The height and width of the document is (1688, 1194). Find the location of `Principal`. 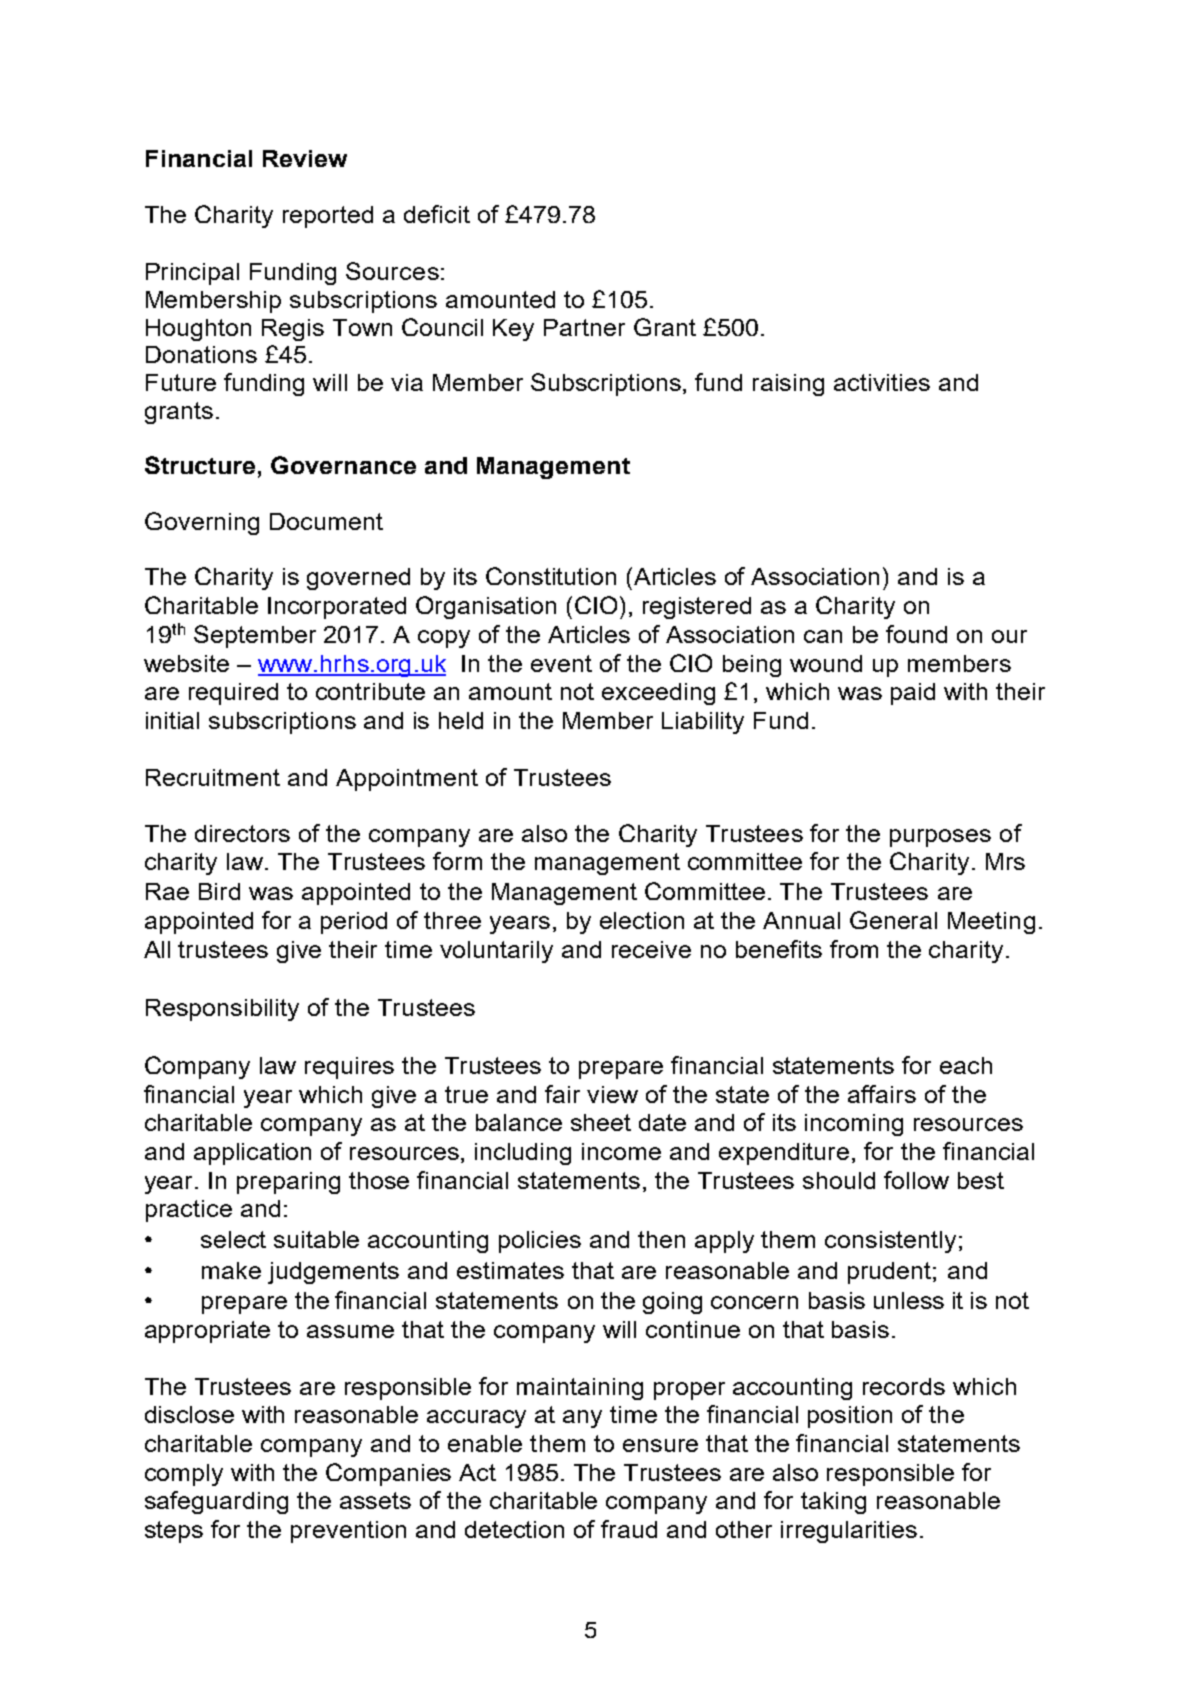

Principal is located at coordinates (192, 274).
